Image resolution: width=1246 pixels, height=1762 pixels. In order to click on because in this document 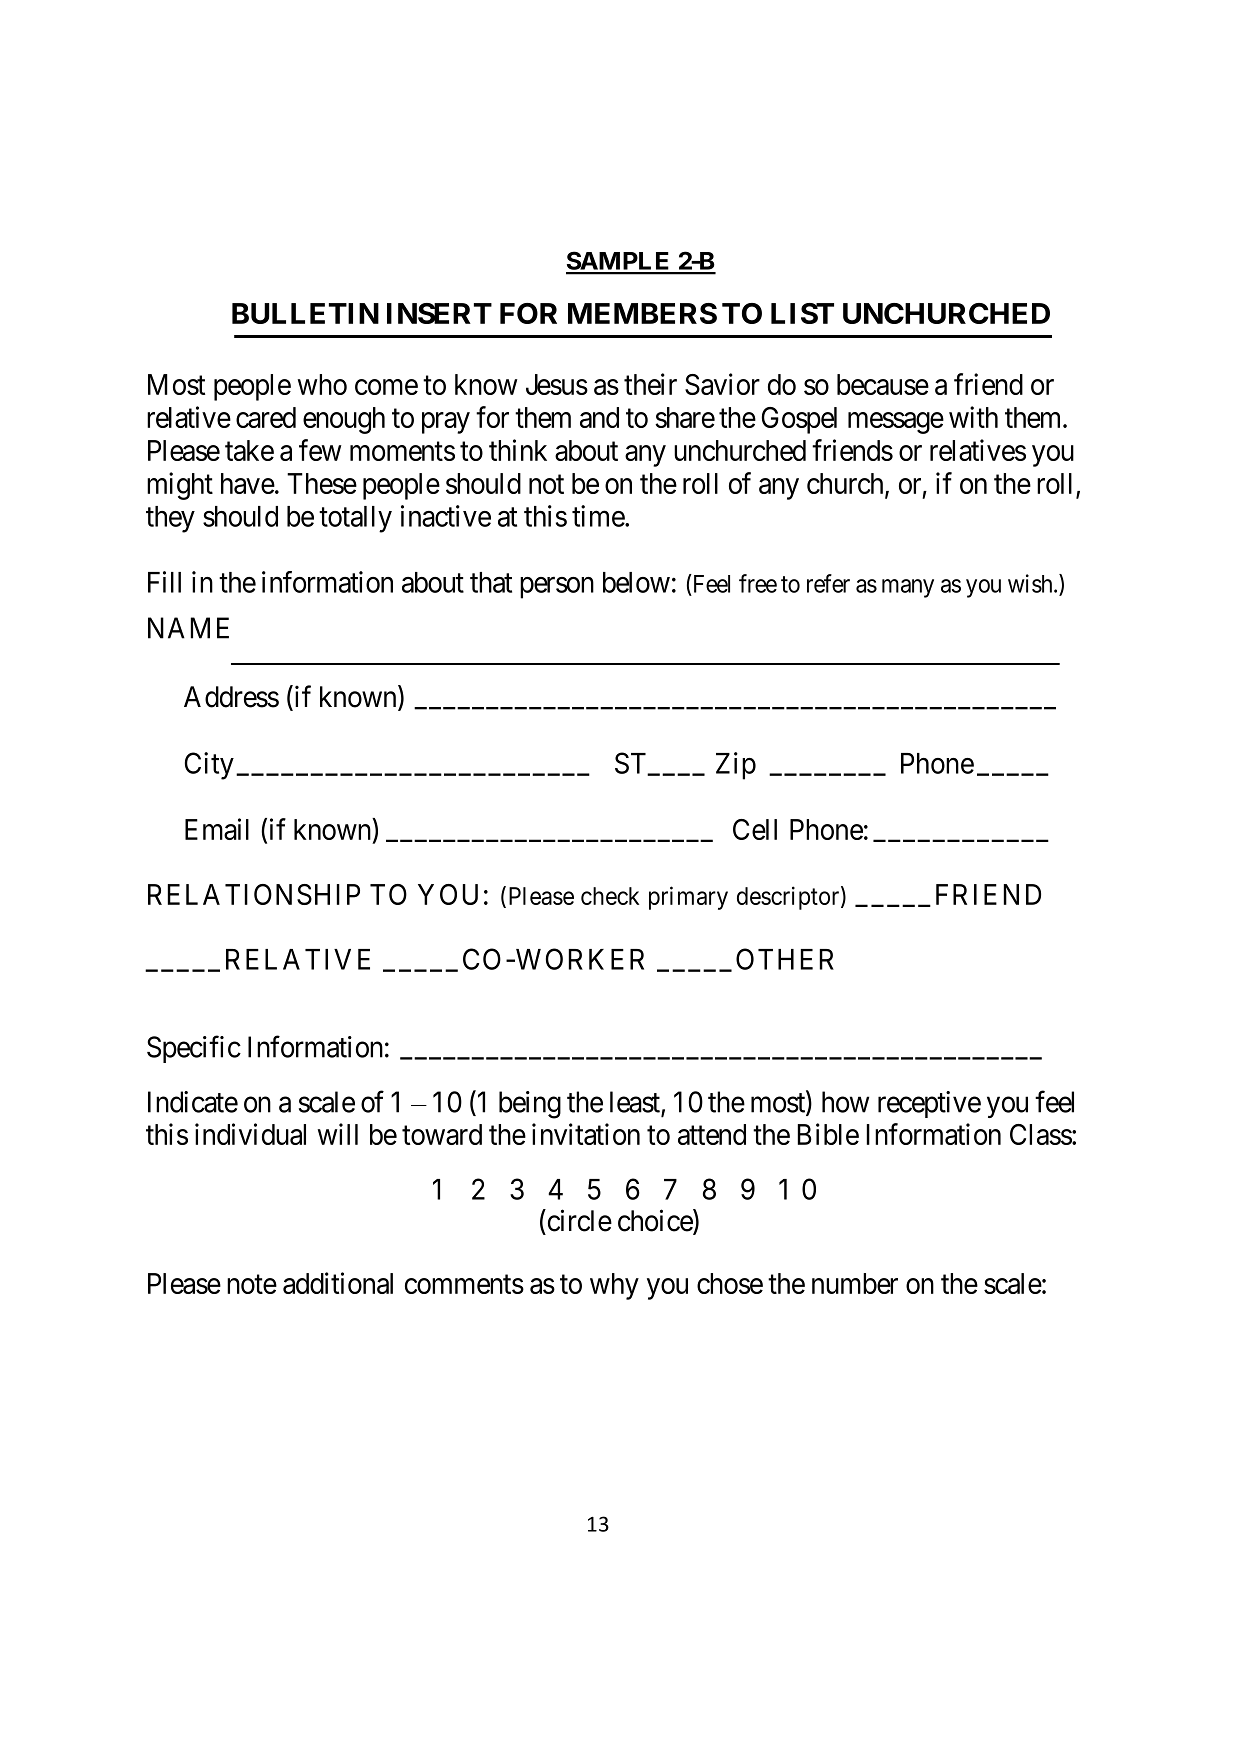, I will do `click(883, 384)`.
